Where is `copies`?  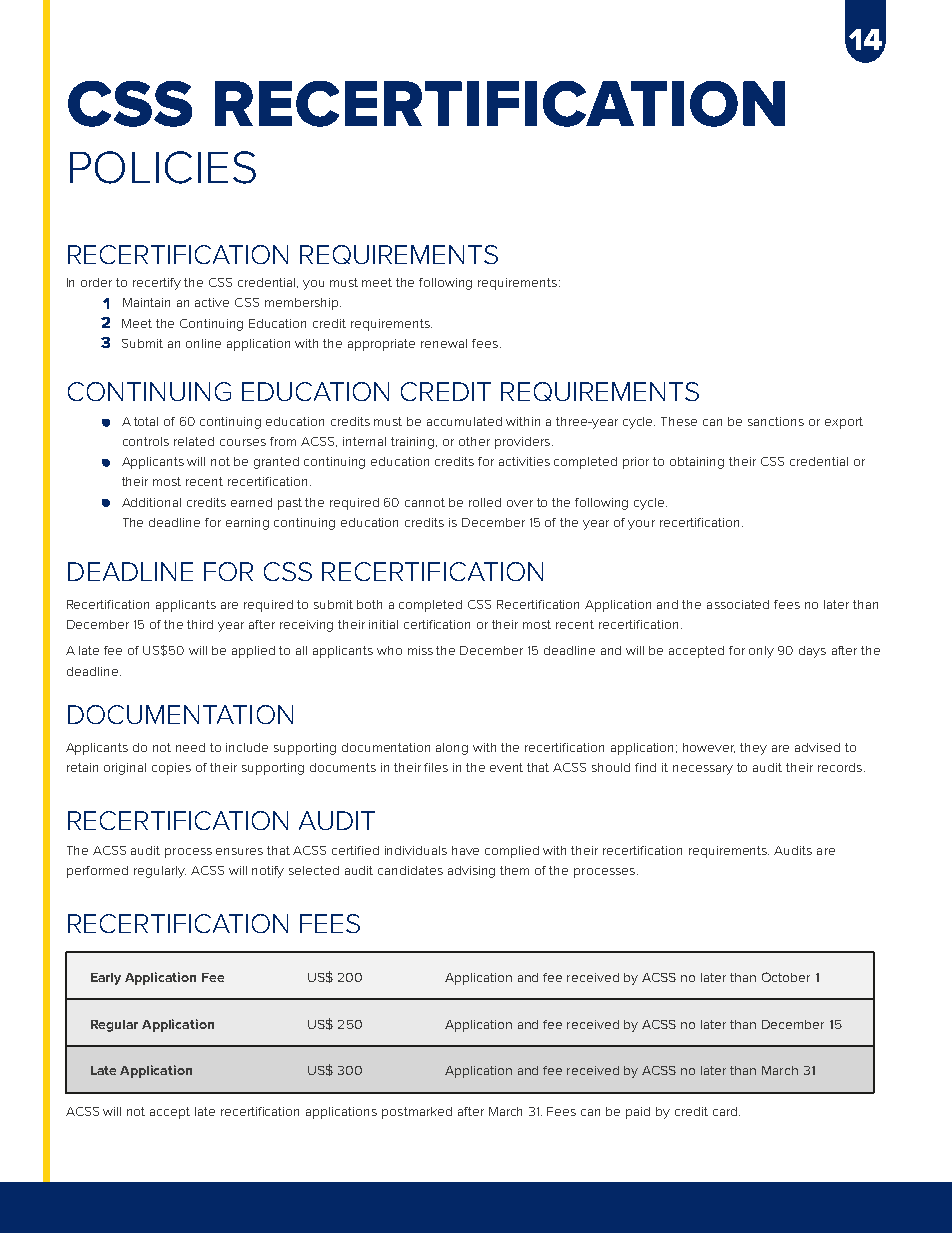
copies is located at coordinates (171, 769).
